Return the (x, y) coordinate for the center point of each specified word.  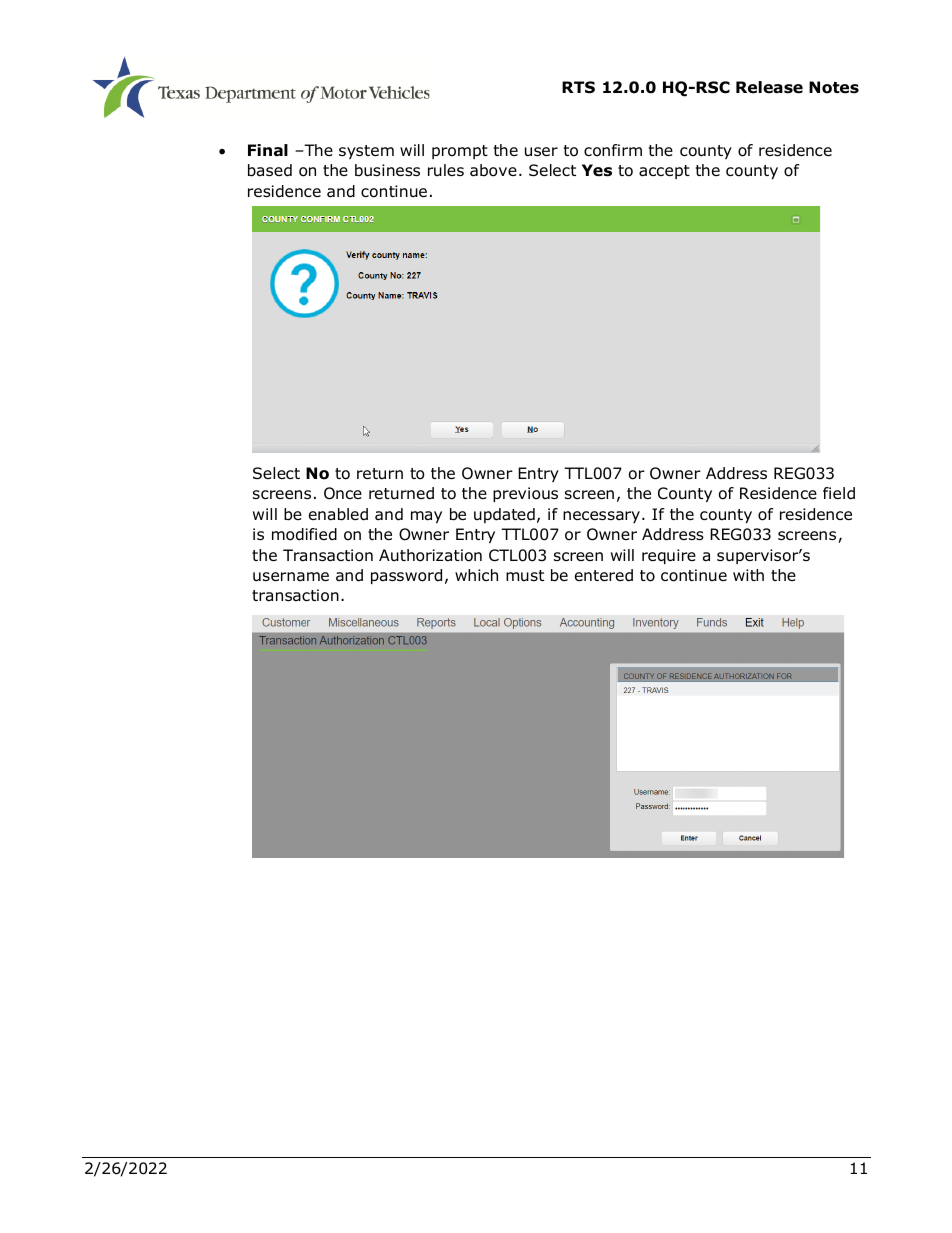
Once (343, 493)
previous (525, 494)
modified (304, 534)
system (366, 152)
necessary (601, 517)
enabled (338, 514)
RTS (578, 87)
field (839, 493)
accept (664, 172)
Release (769, 87)
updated (504, 515)
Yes (597, 170)
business (387, 170)
